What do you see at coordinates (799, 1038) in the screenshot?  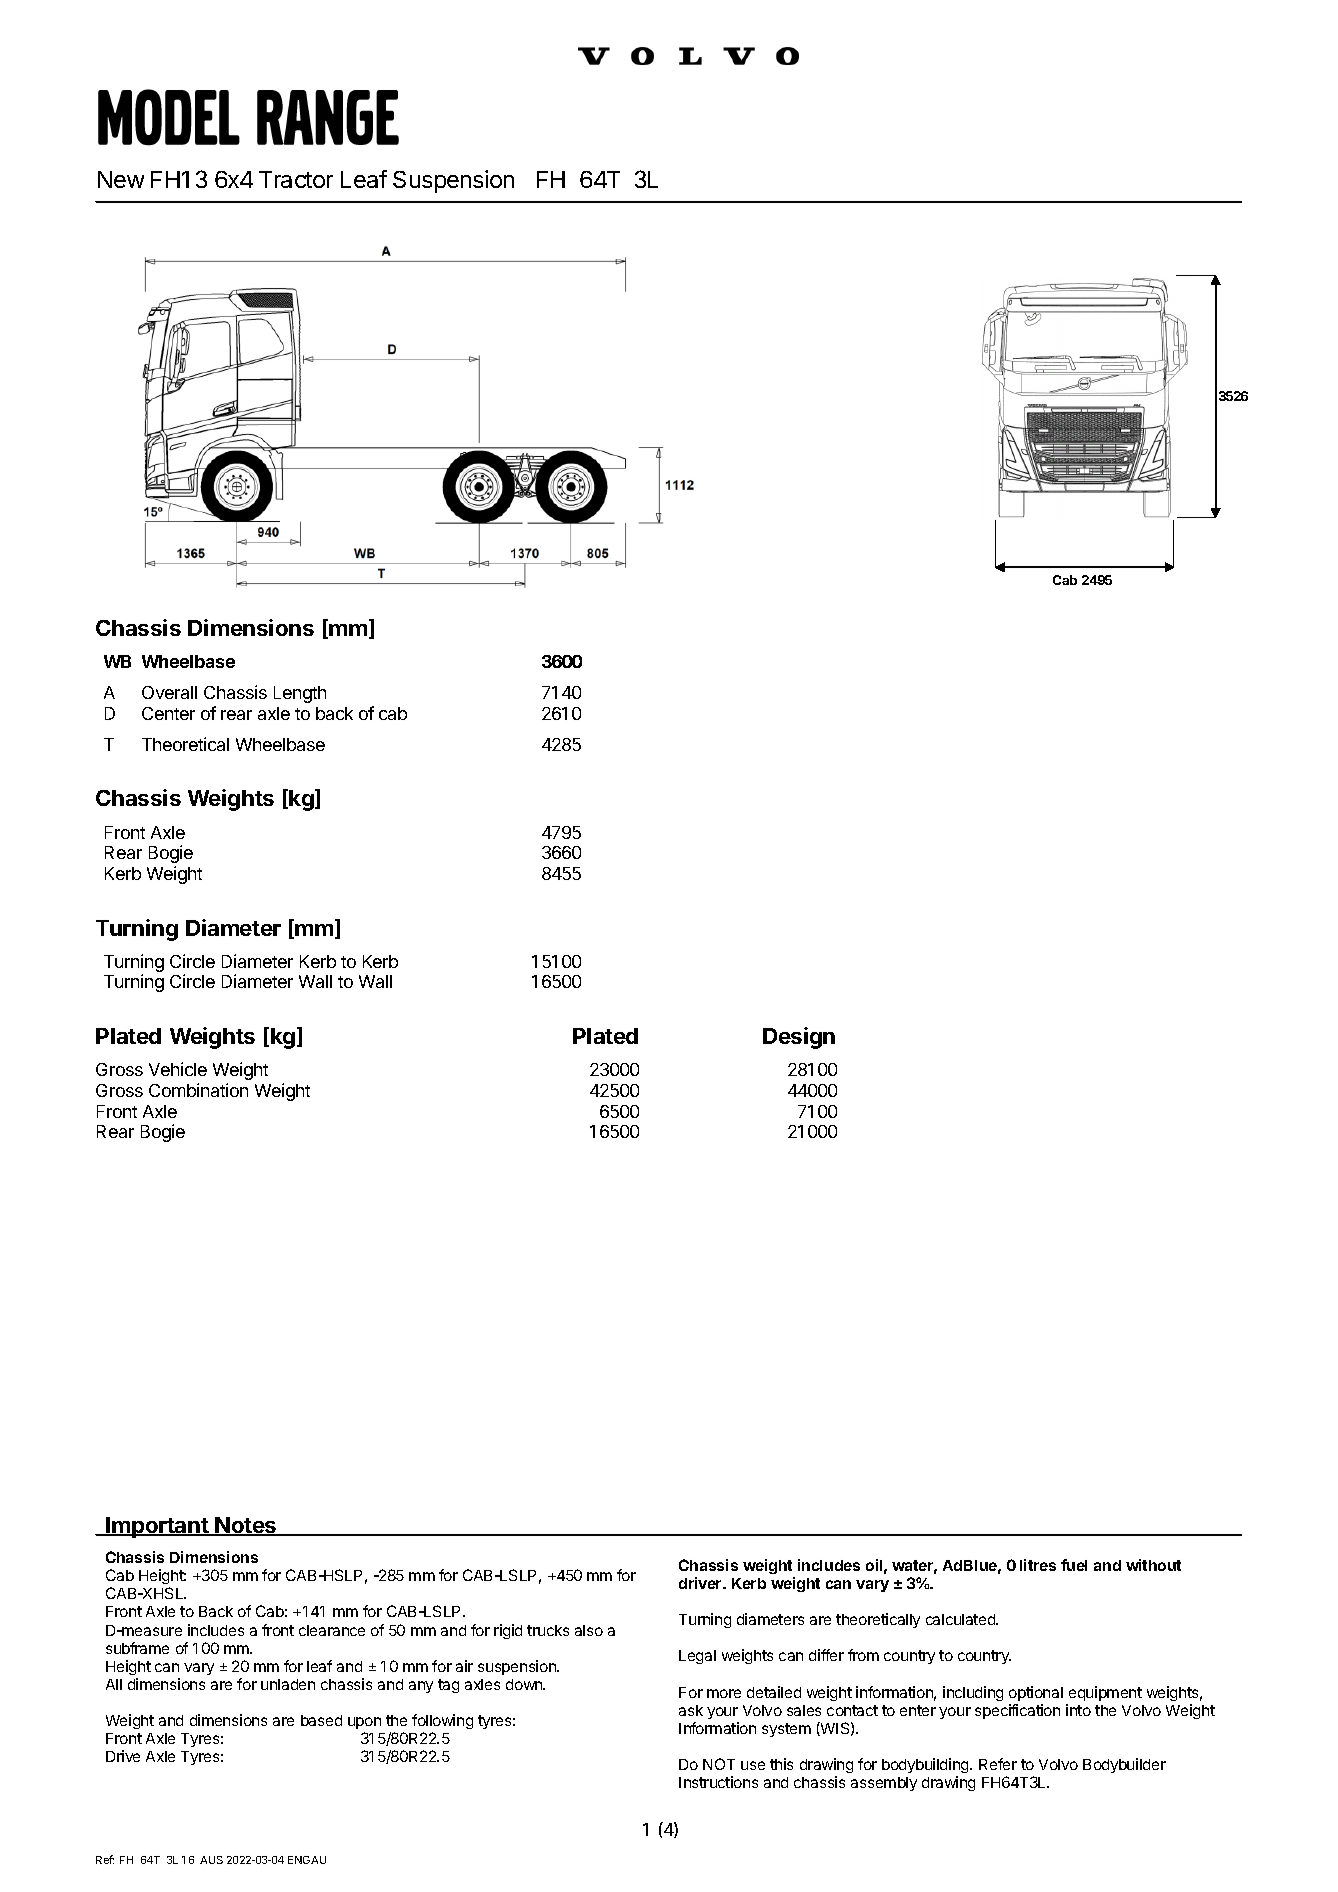 I see `Design` at bounding box center [799, 1038].
